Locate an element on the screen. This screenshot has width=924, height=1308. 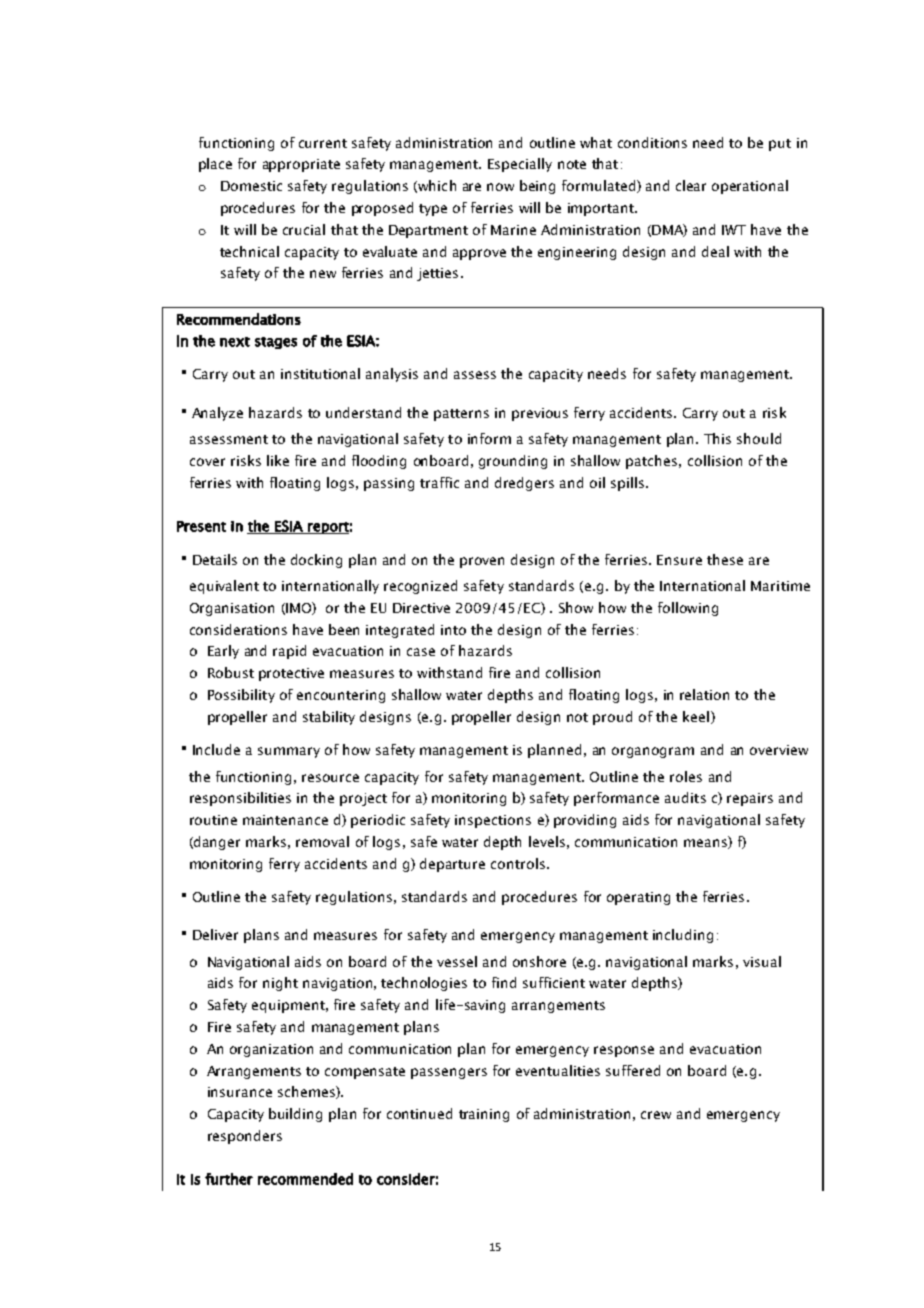
into is located at coordinates (453, 630).
